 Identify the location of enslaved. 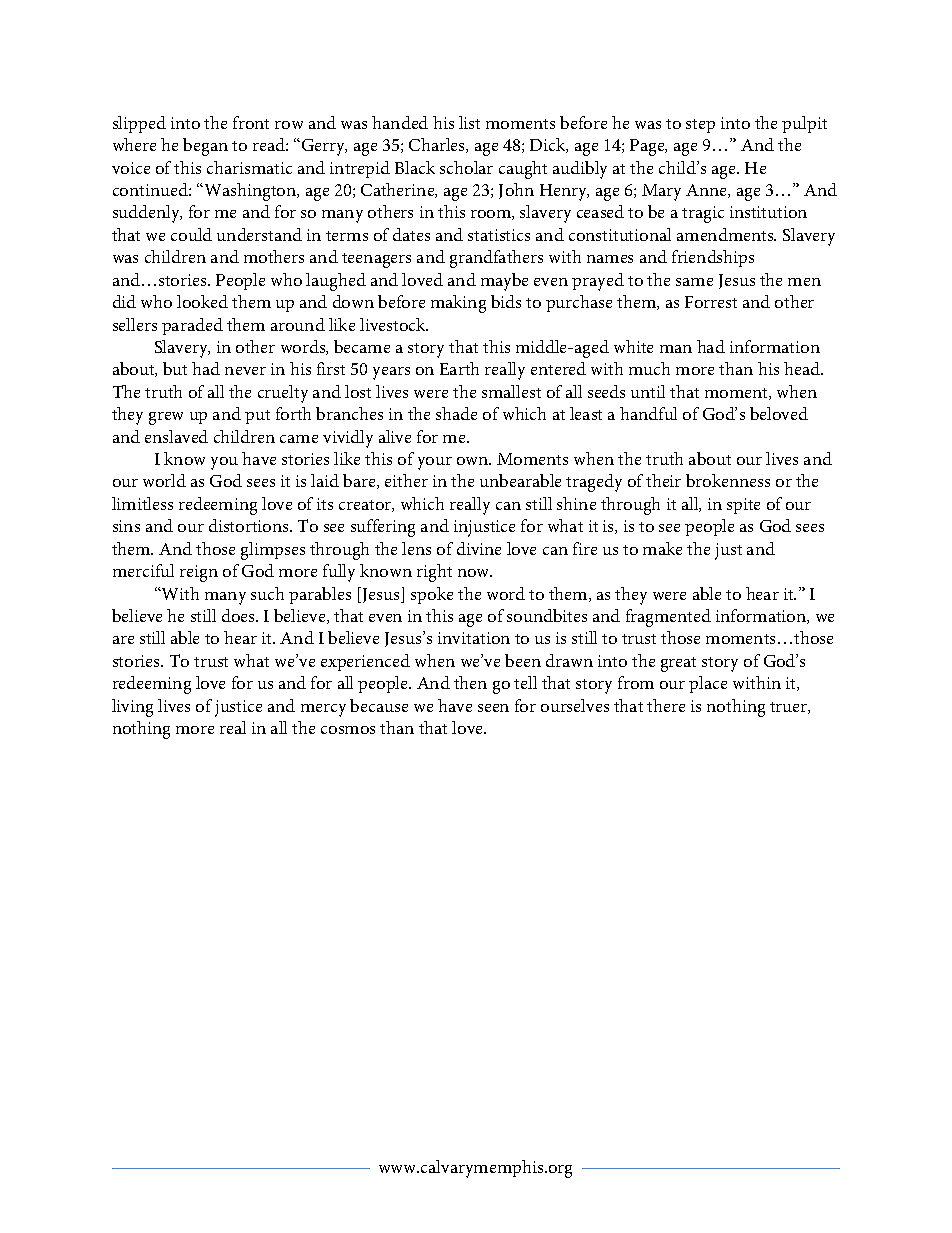
(176, 436).
